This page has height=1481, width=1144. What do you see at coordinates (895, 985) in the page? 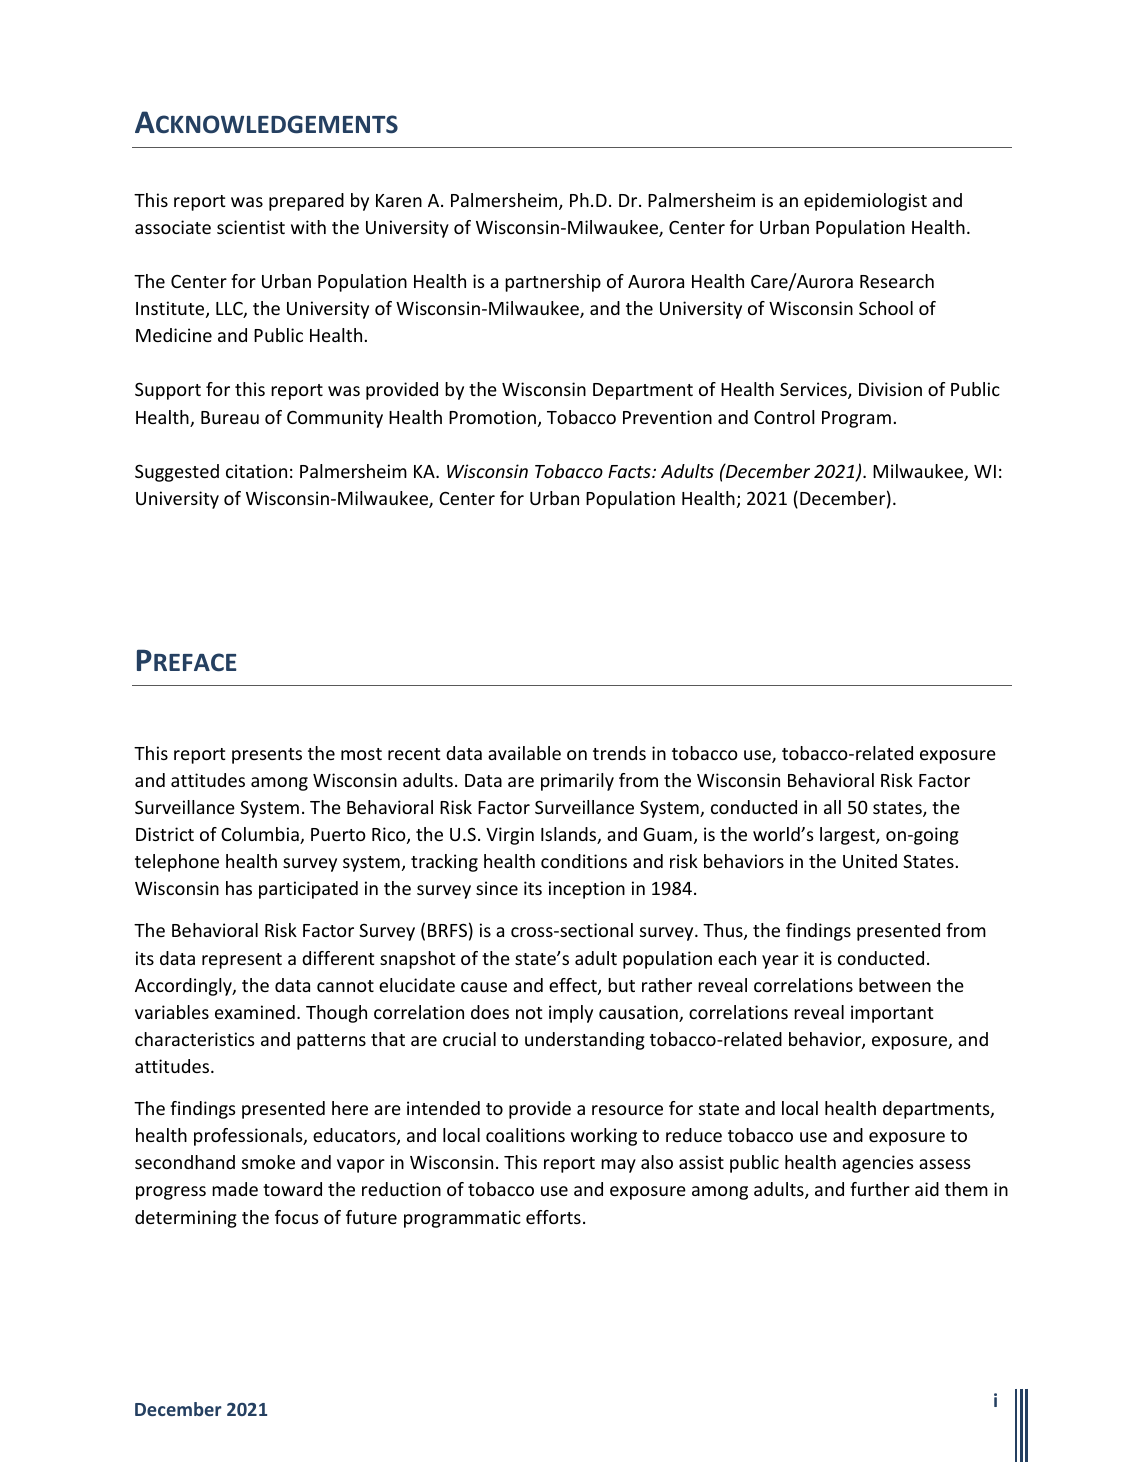
I see `between` at bounding box center [895, 985].
